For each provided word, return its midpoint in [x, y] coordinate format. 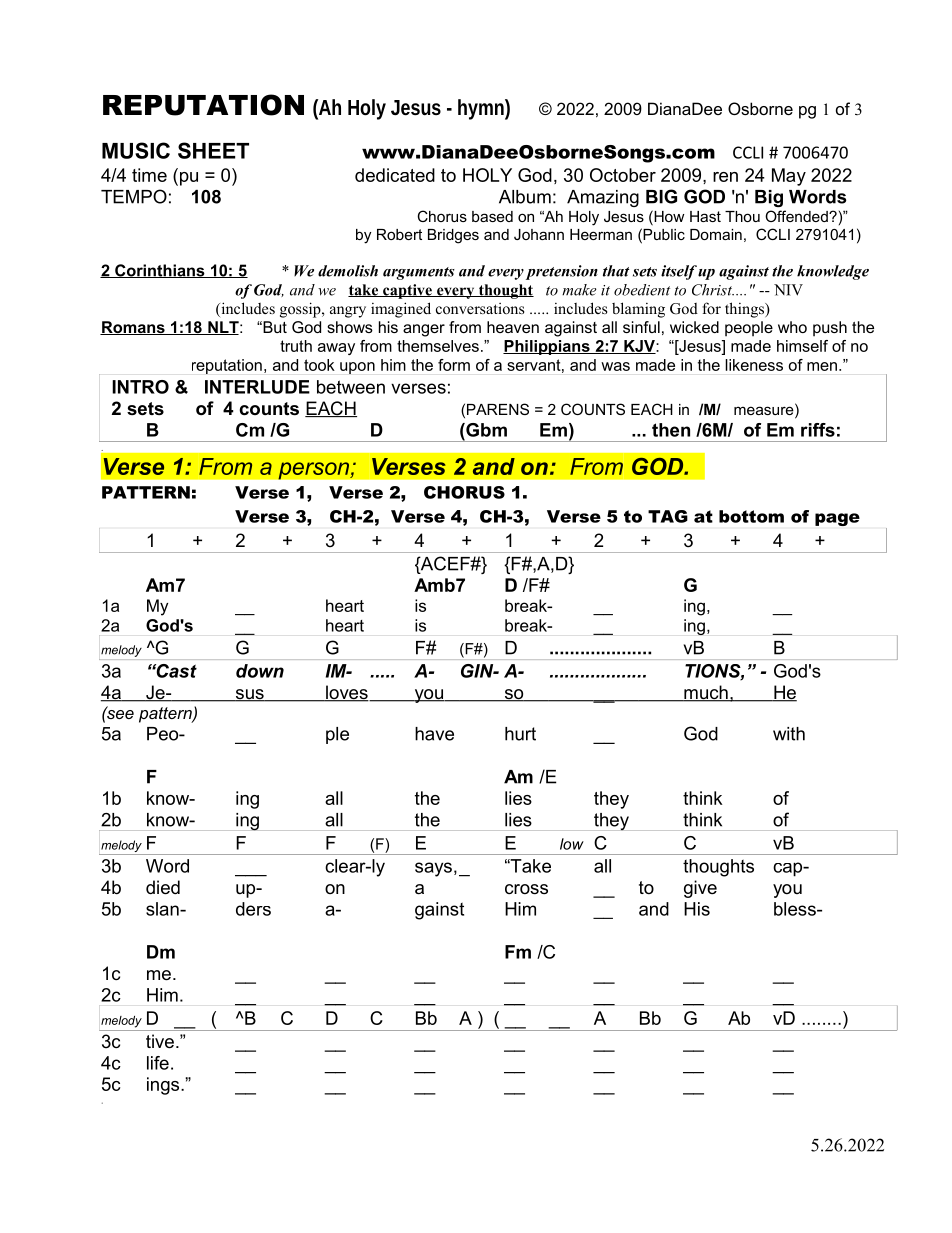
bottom [751, 516]
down [260, 671]
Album [525, 197]
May [789, 177]
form [454, 365]
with [789, 734]
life [158, 1063]
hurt [520, 734]
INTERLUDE [257, 387]
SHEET [213, 150]
